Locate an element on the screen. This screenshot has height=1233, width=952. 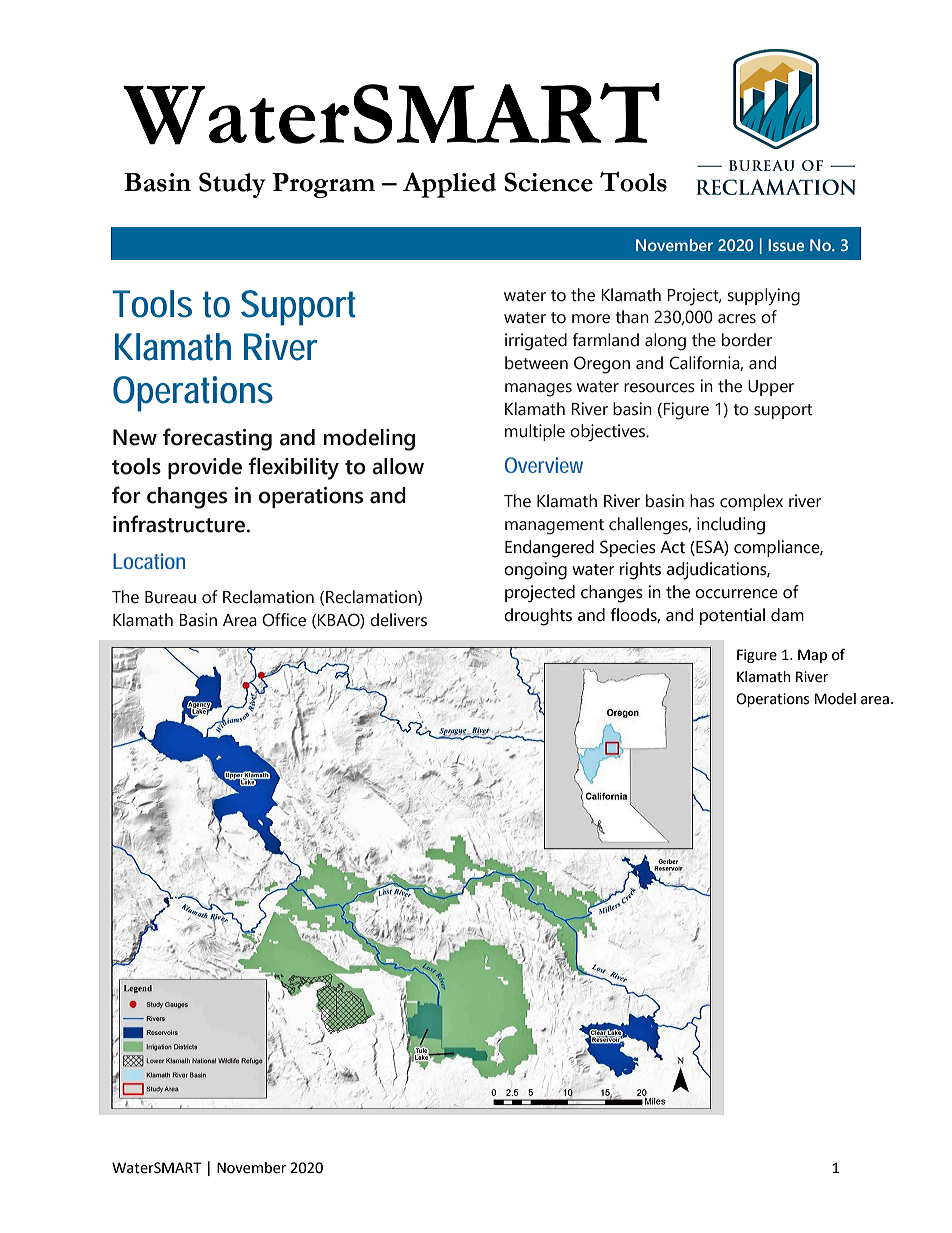
Upper is located at coordinates (771, 388).
